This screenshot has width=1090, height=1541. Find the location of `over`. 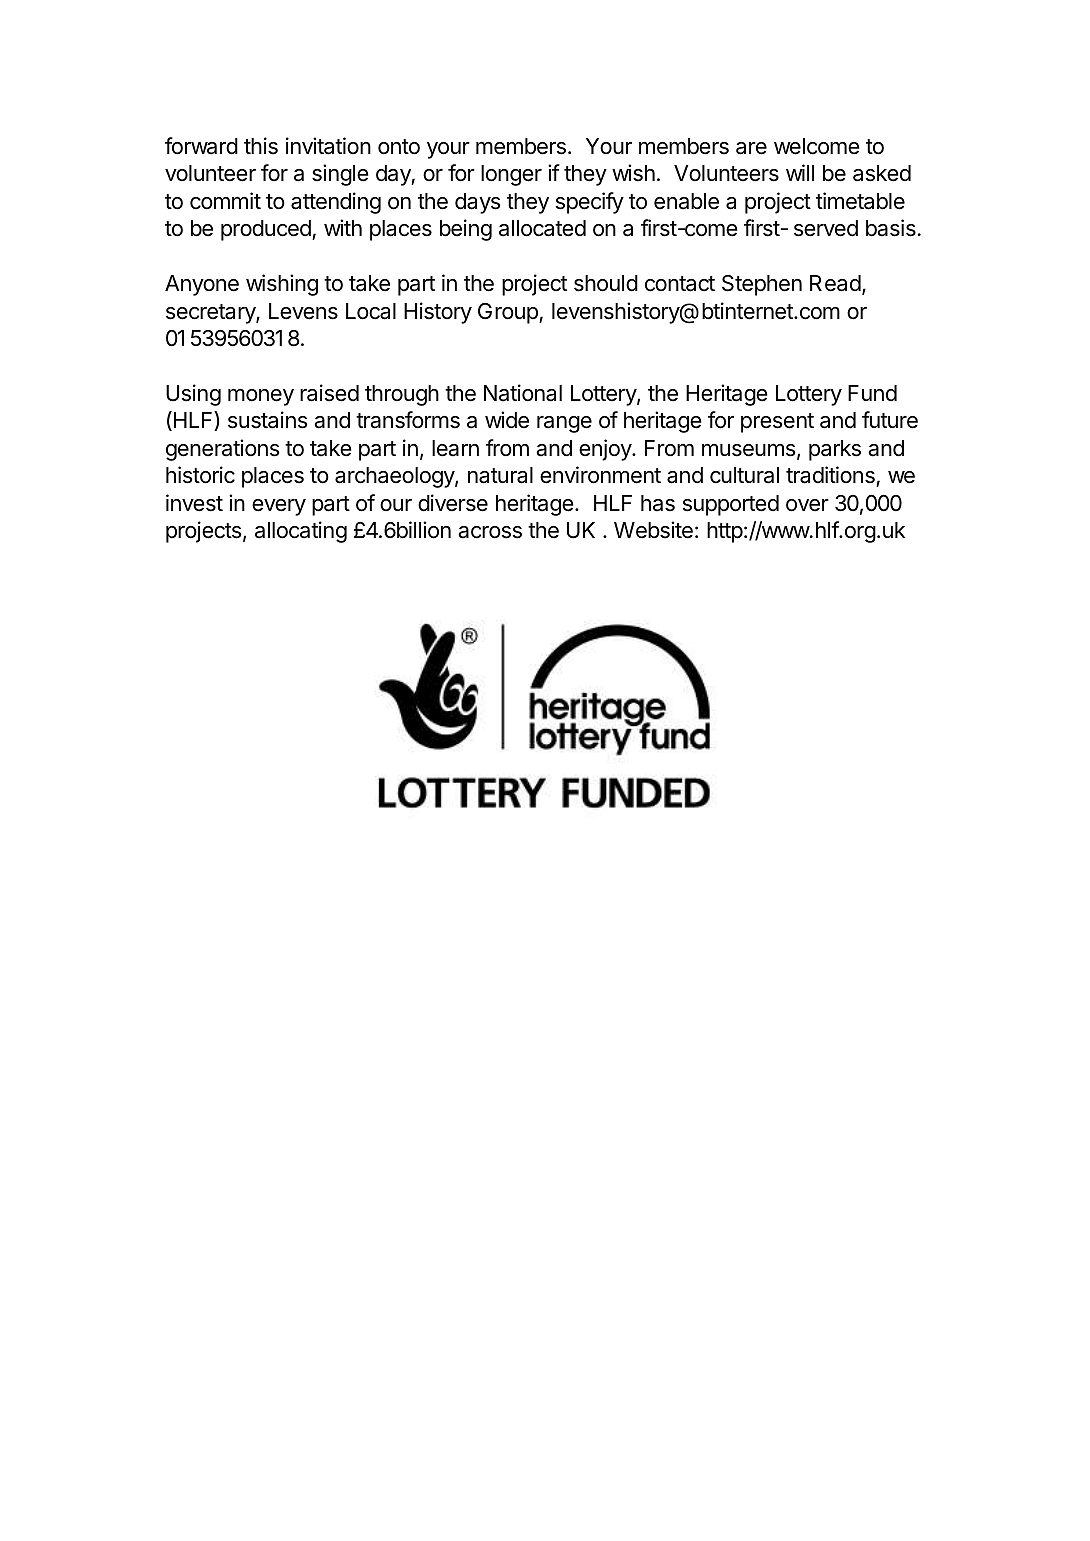

over is located at coordinates (807, 505).
